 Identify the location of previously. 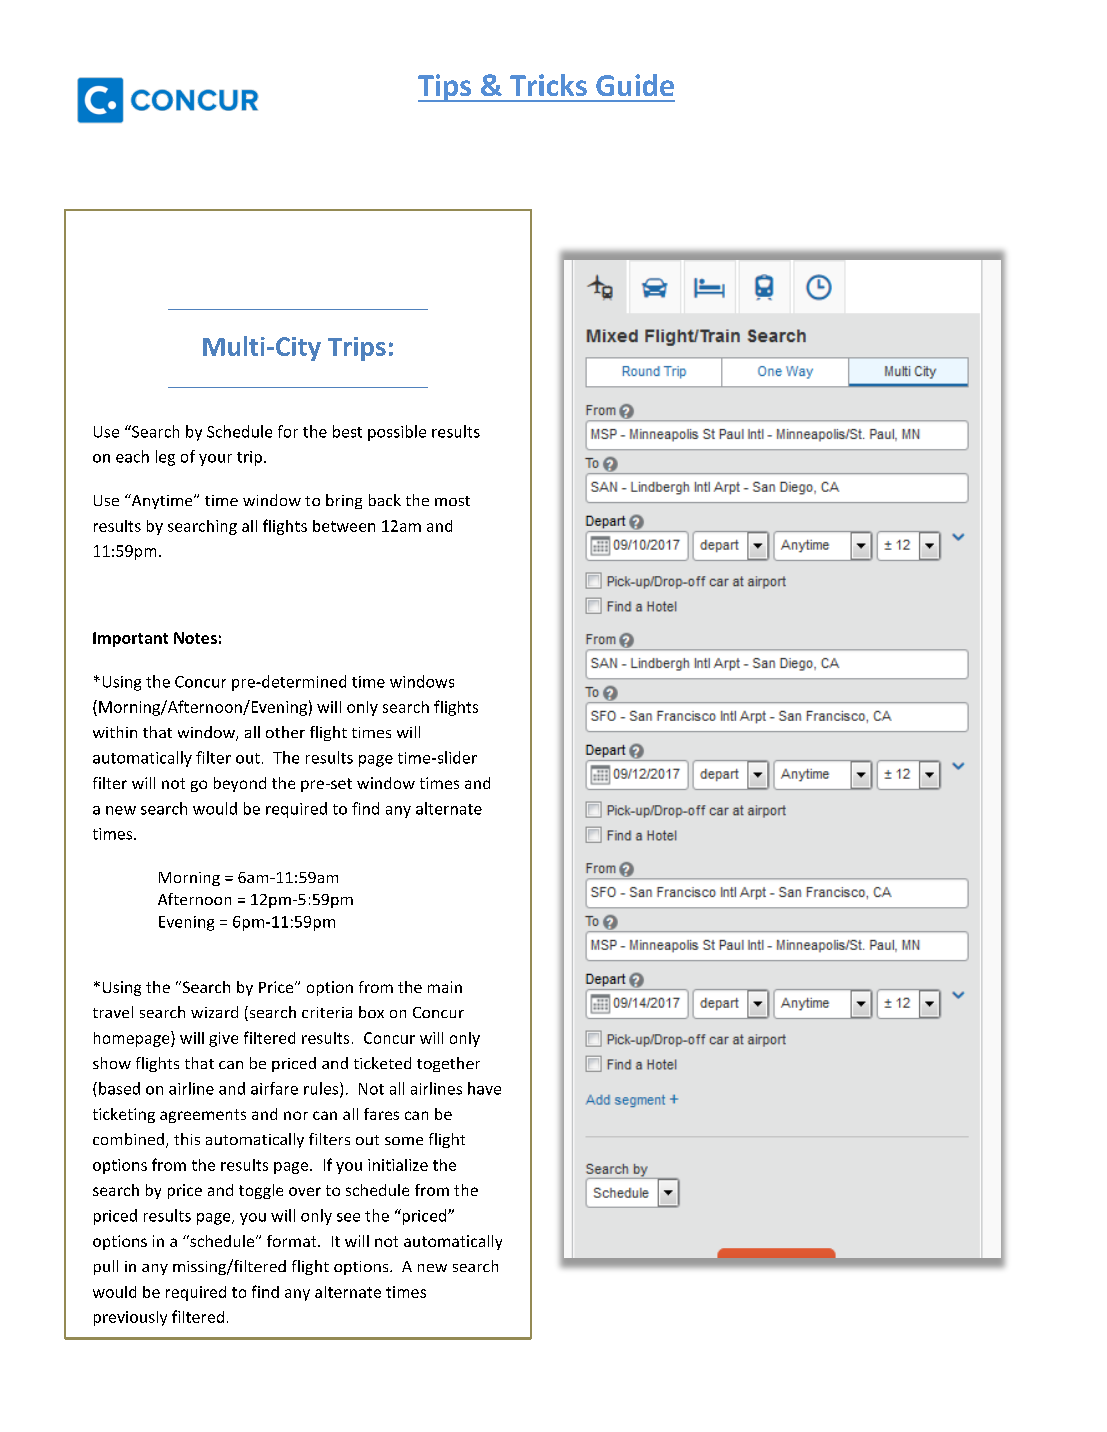
(130, 1318).
